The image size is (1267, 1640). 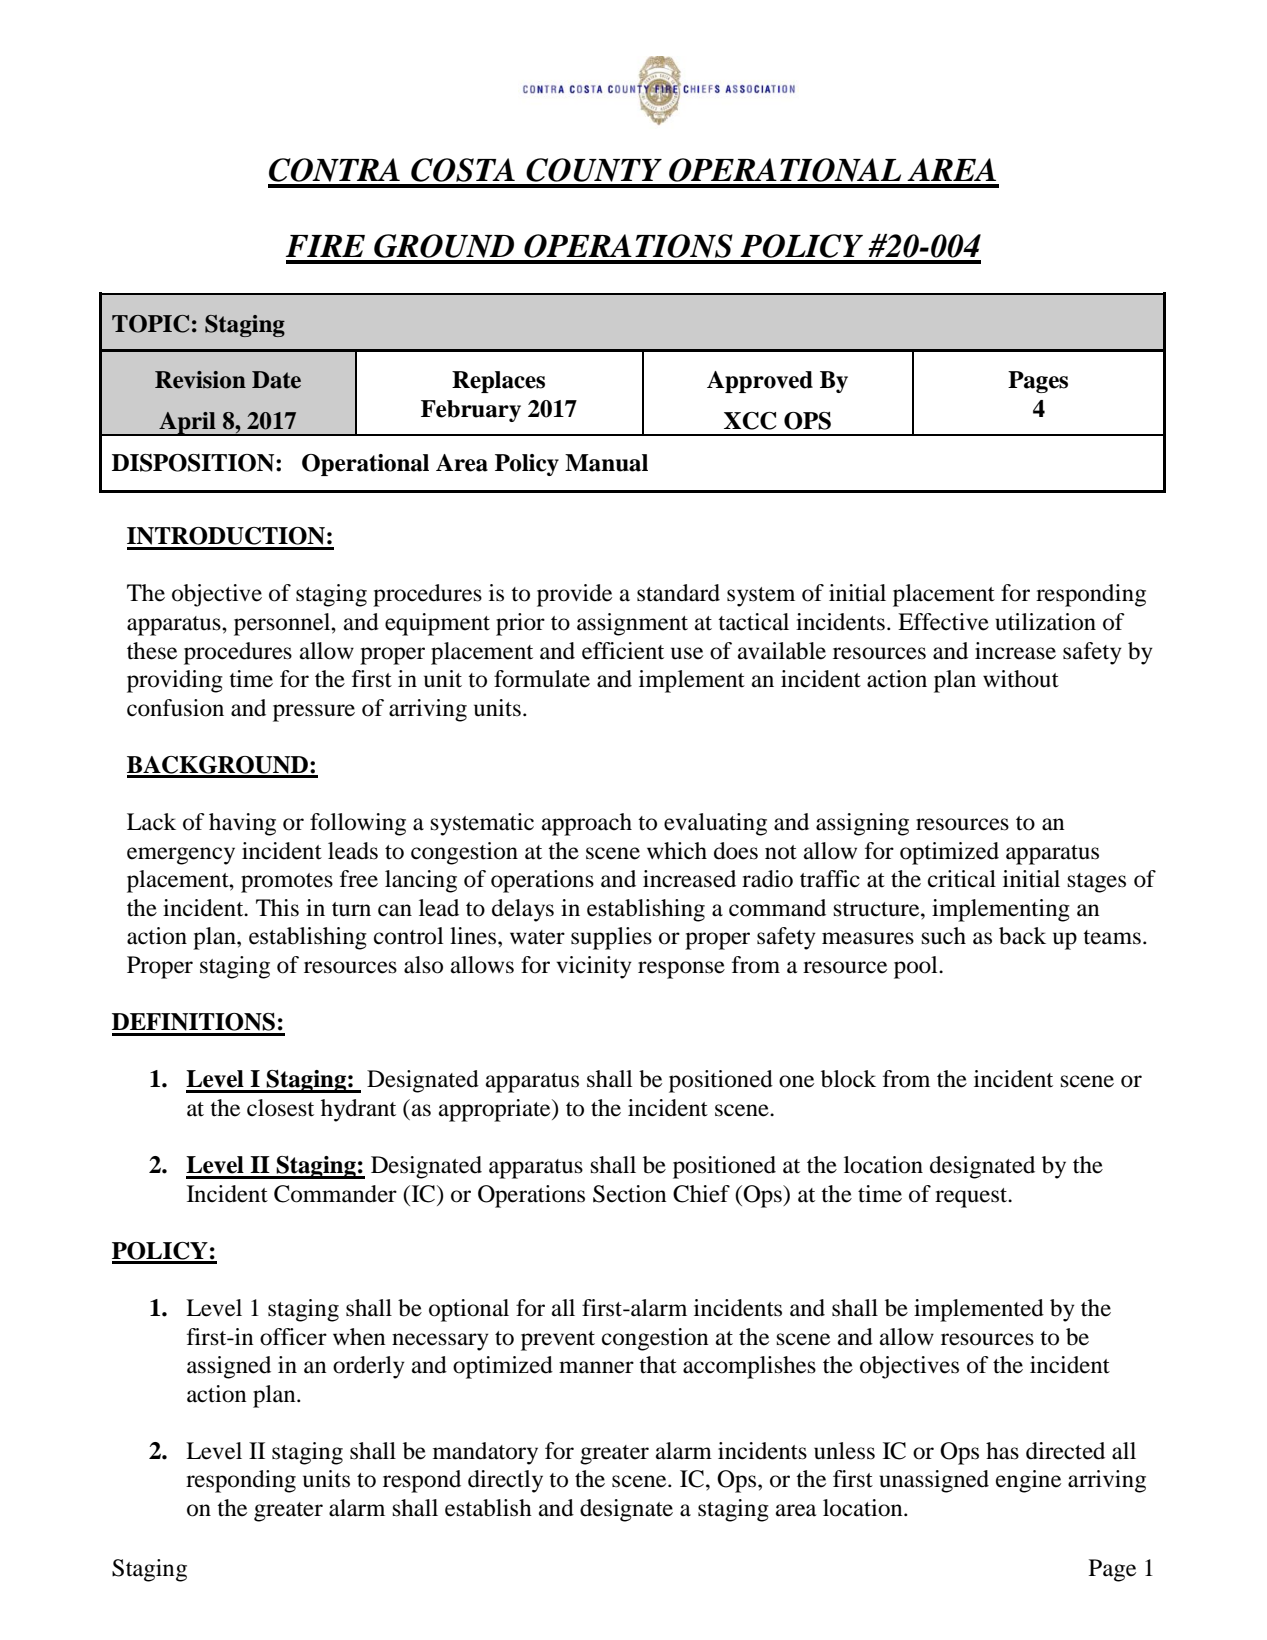 What do you see at coordinates (325, 246) in the page?
I see `FIRE` at bounding box center [325, 246].
